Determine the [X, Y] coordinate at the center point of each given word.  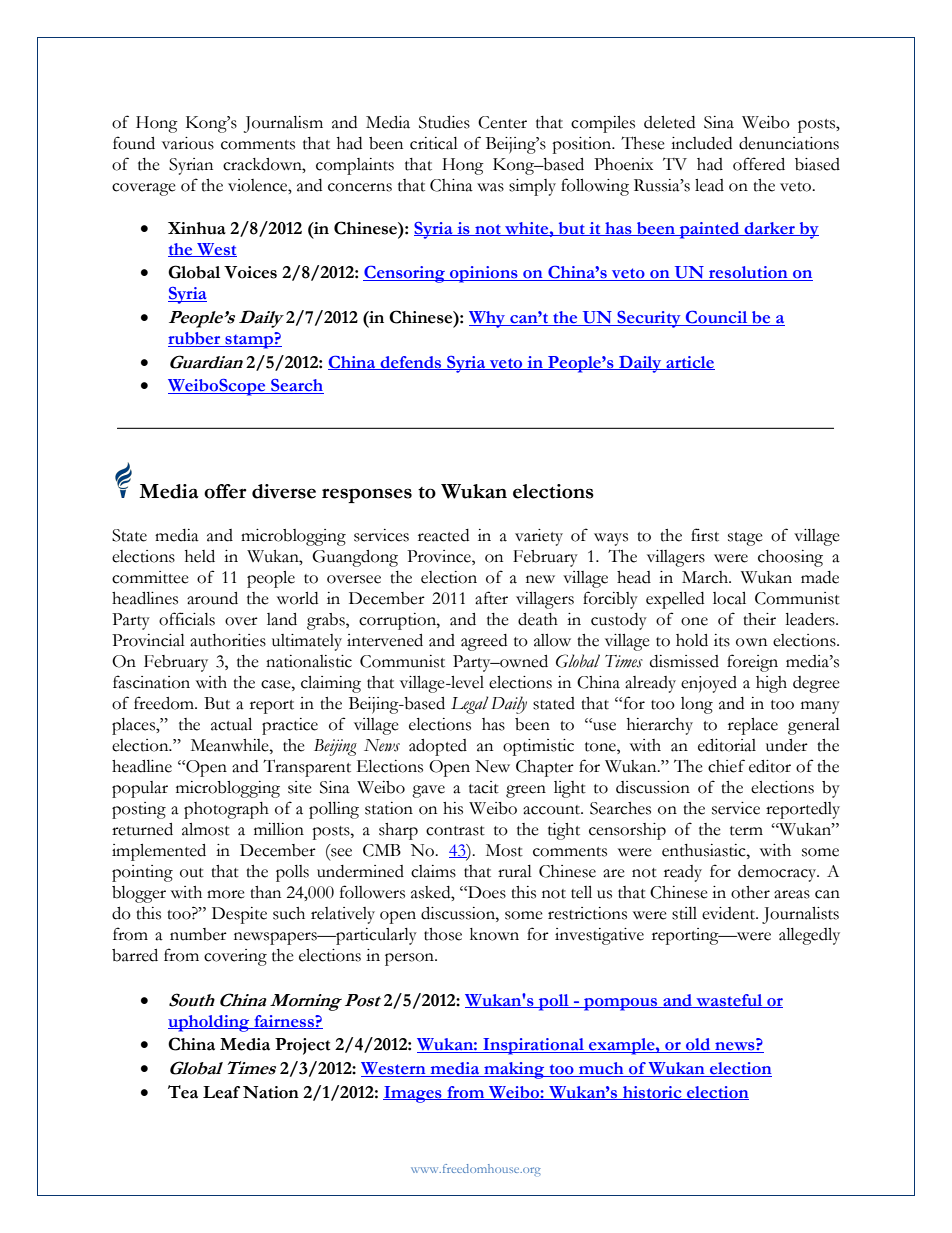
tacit [484, 787]
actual [231, 724]
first [705, 535]
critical [434, 143]
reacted [443, 535]
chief [726, 766]
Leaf [221, 1092]
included [701, 143]
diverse [284, 491]
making [514, 1070]
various [188, 143]
